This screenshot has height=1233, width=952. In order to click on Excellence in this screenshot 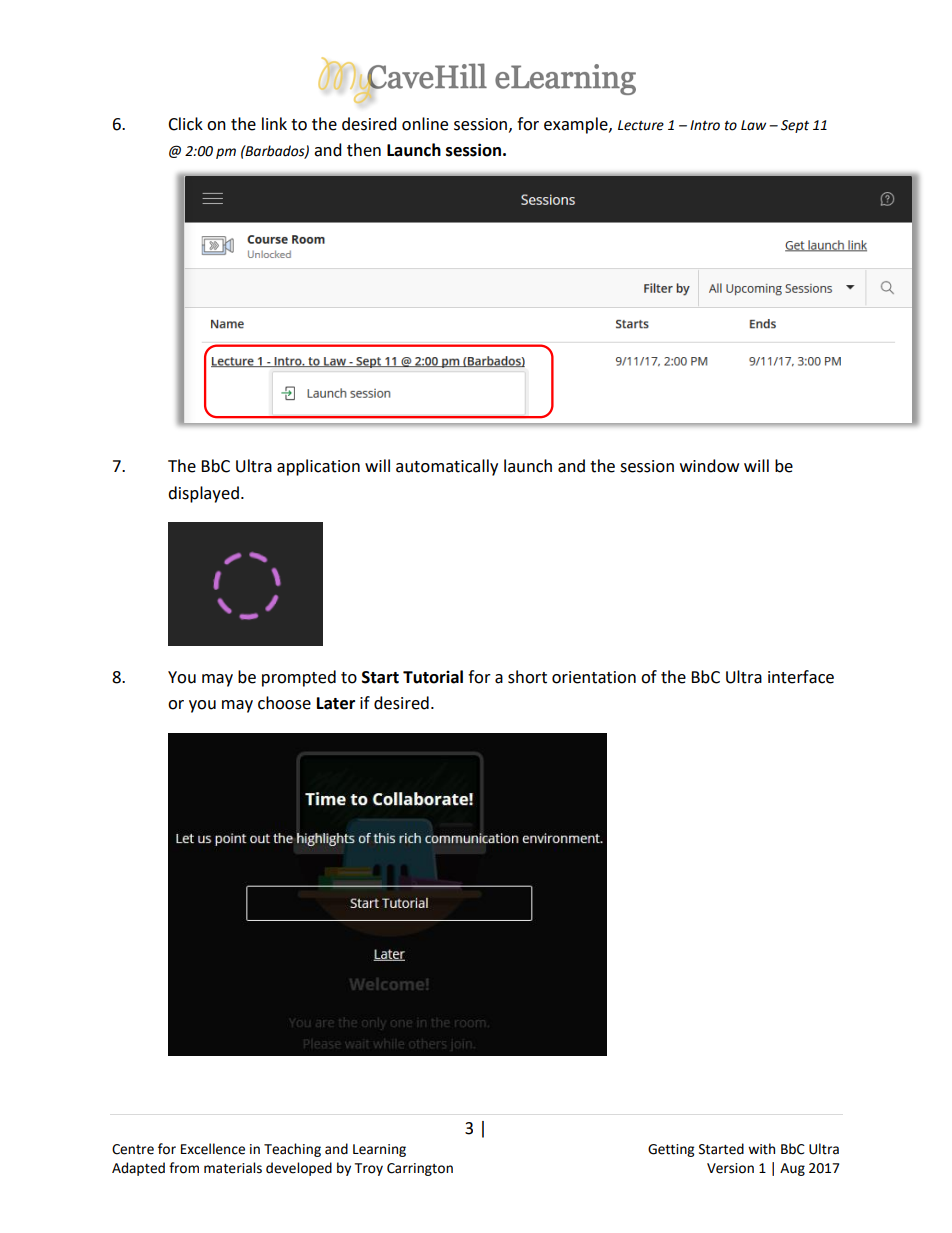, I will do `click(213, 1149)`.
